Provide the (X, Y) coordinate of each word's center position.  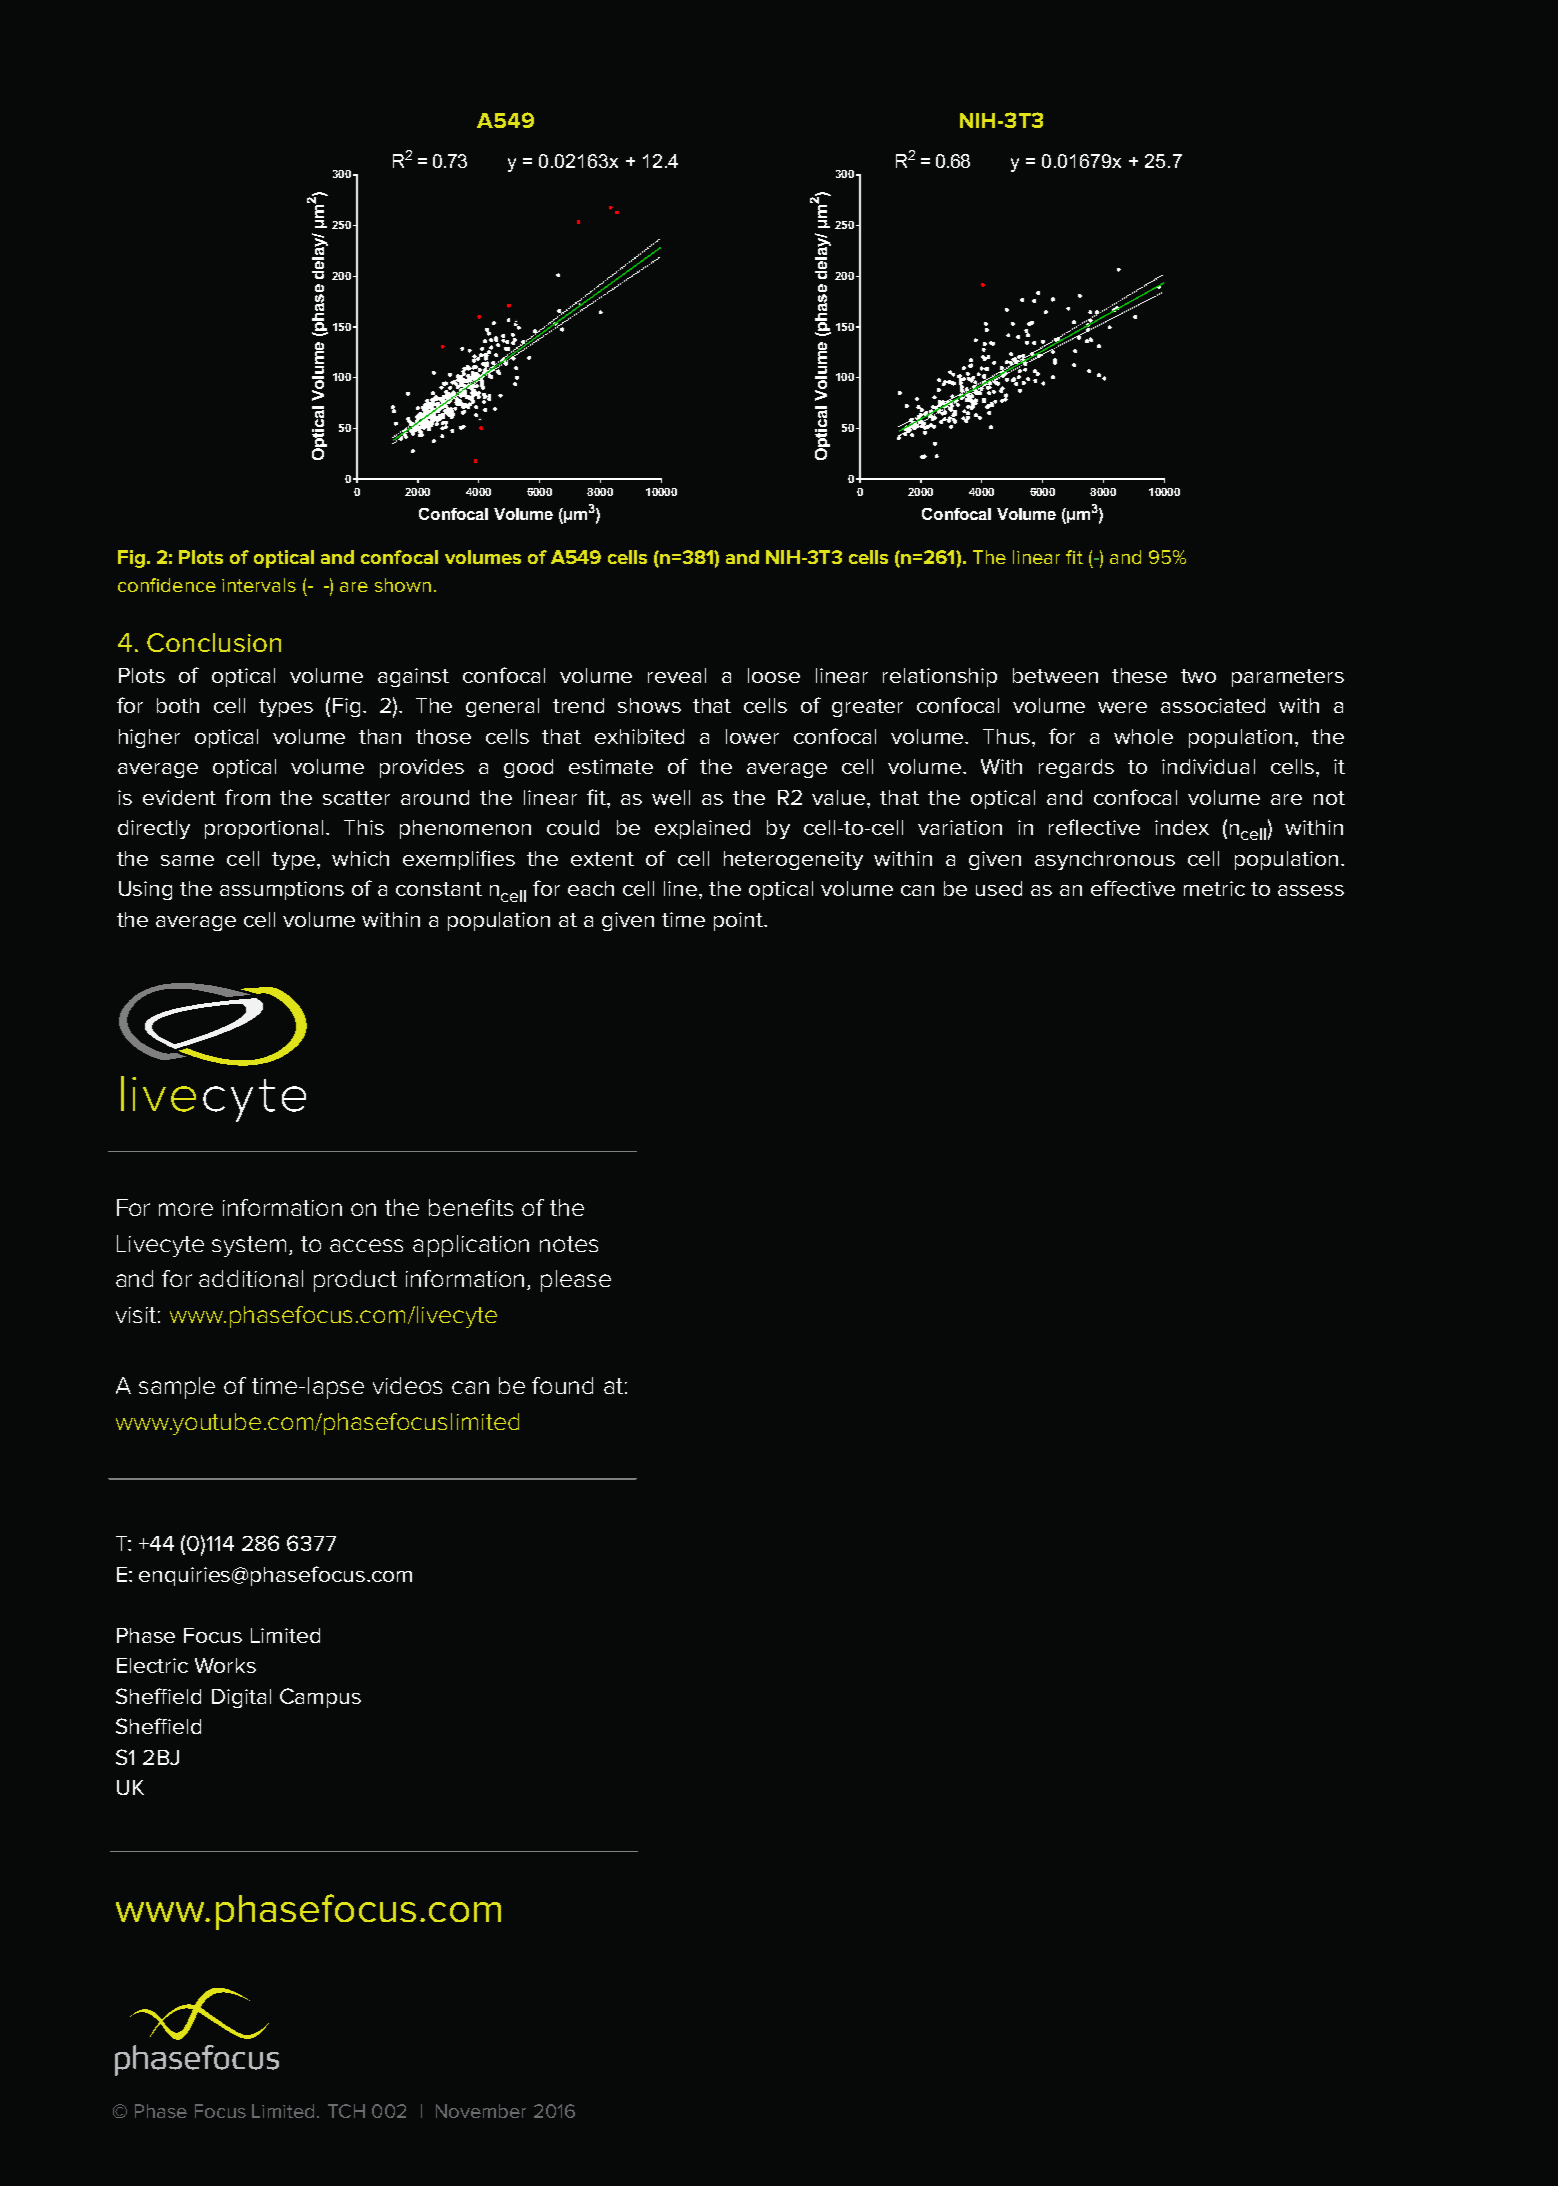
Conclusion (214, 642)
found (562, 1385)
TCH (346, 2111)
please (576, 1281)
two (1198, 676)
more (186, 1209)
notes (569, 1244)
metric (1214, 888)
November (481, 2111)
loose (774, 675)
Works (225, 1665)
